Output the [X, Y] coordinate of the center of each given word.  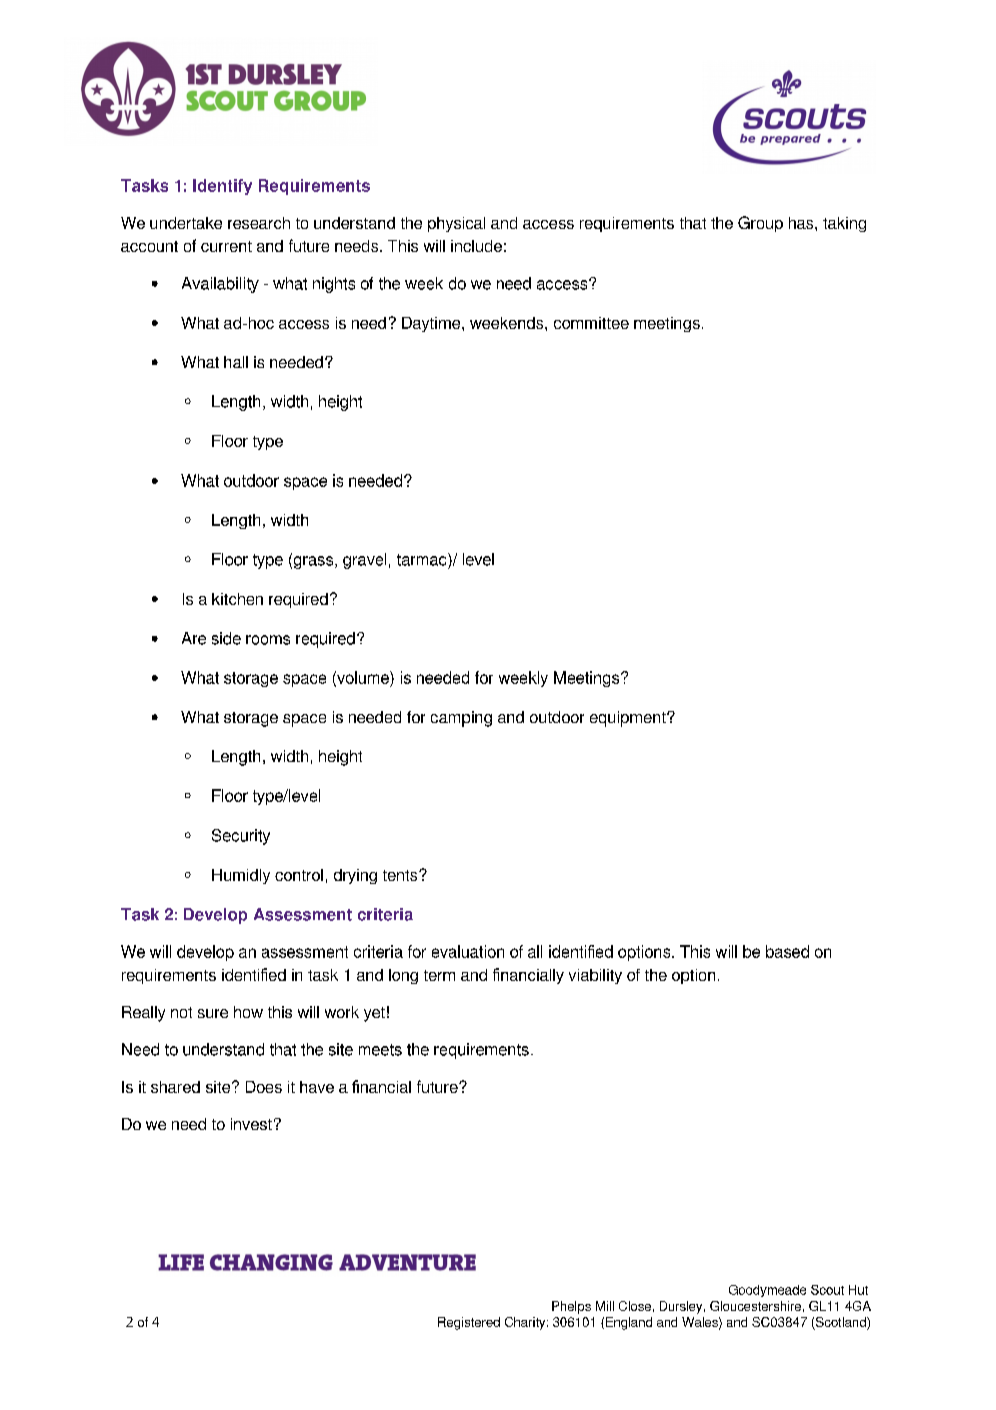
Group [760, 224]
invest [251, 1124]
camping [461, 719]
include [476, 246]
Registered [469, 1323]
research [259, 223]
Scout [827, 1290]
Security [241, 837]
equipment [629, 719]
